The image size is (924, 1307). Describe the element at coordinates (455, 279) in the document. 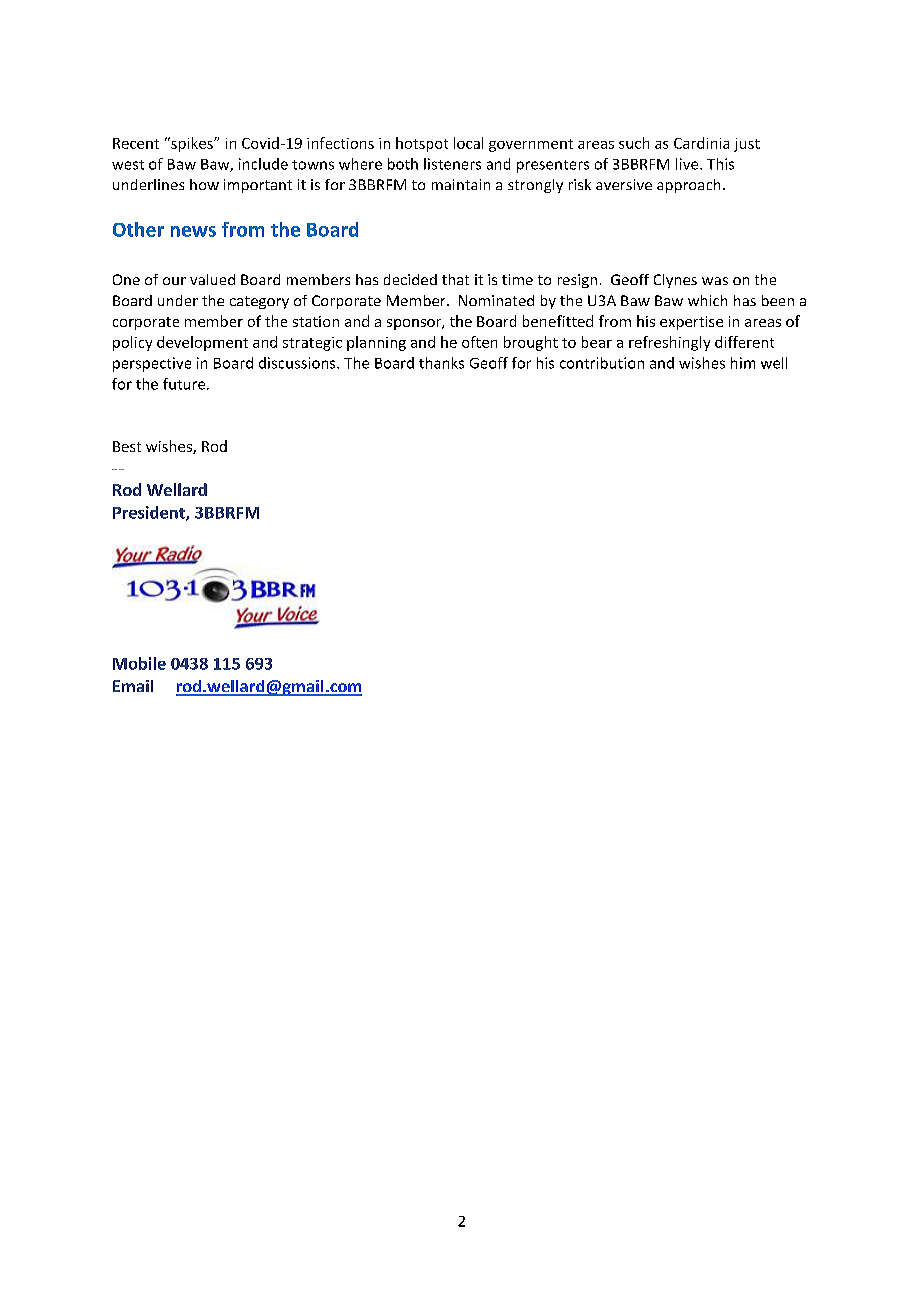

I see `that` at that location.
